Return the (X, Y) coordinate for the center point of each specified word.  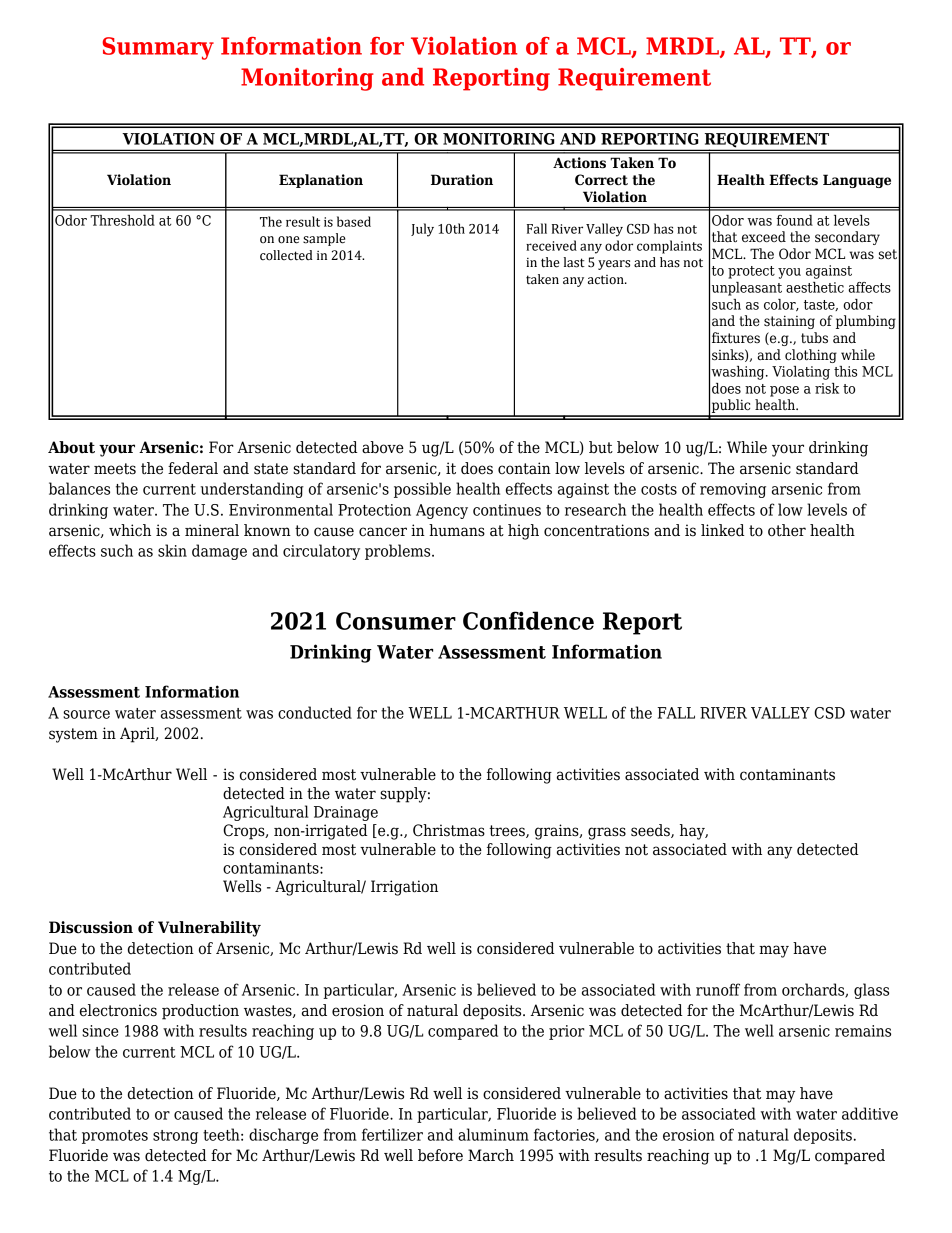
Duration (462, 180)
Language (857, 181)
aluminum (493, 1134)
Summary (158, 48)
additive (870, 1113)
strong (175, 1137)
